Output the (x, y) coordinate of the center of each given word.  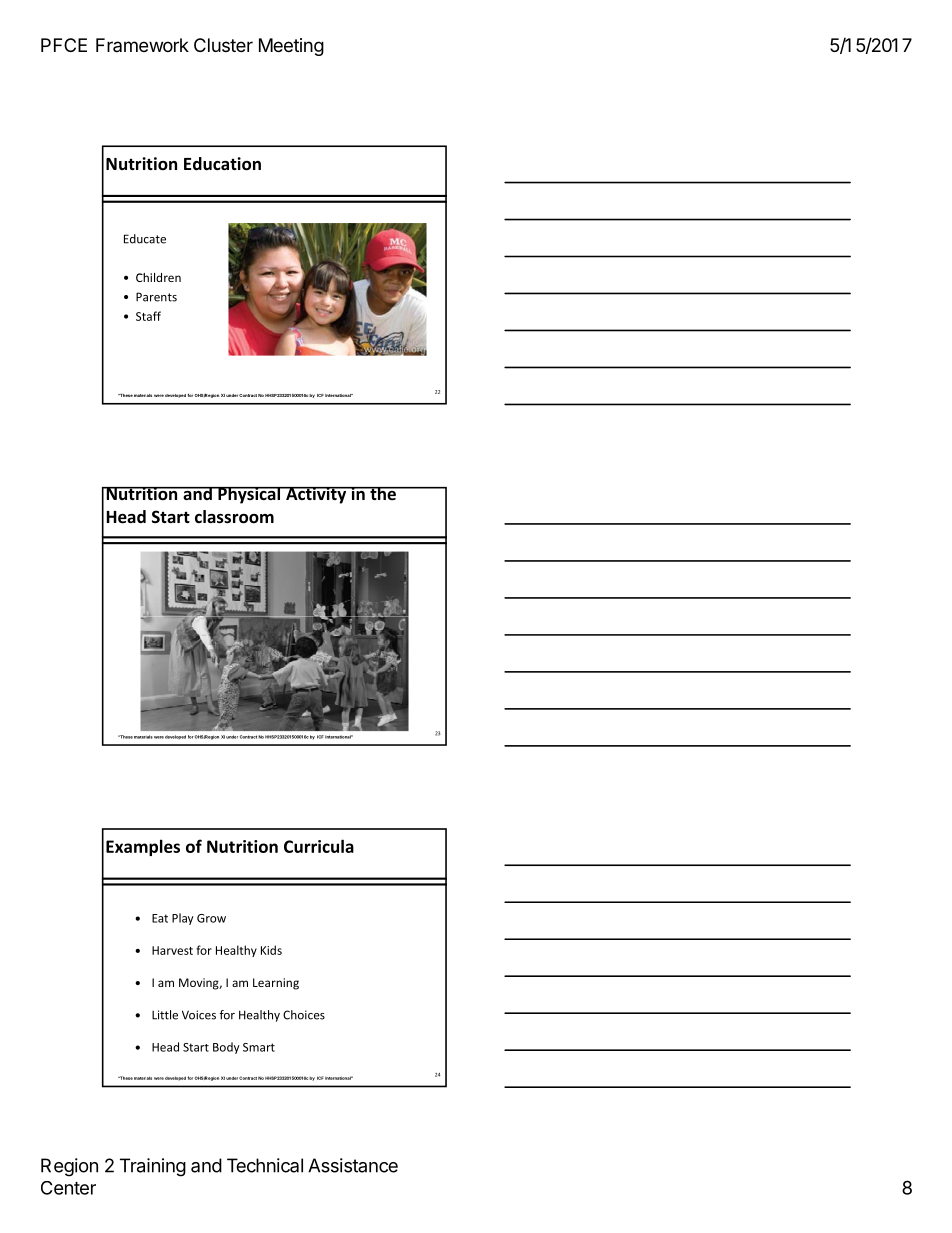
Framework (142, 45)
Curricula (319, 846)
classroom (234, 517)
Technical (265, 1165)
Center (68, 1188)
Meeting (291, 47)
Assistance (353, 1165)
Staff (148, 316)
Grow (211, 918)
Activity (316, 495)
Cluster (223, 45)
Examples (143, 847)
